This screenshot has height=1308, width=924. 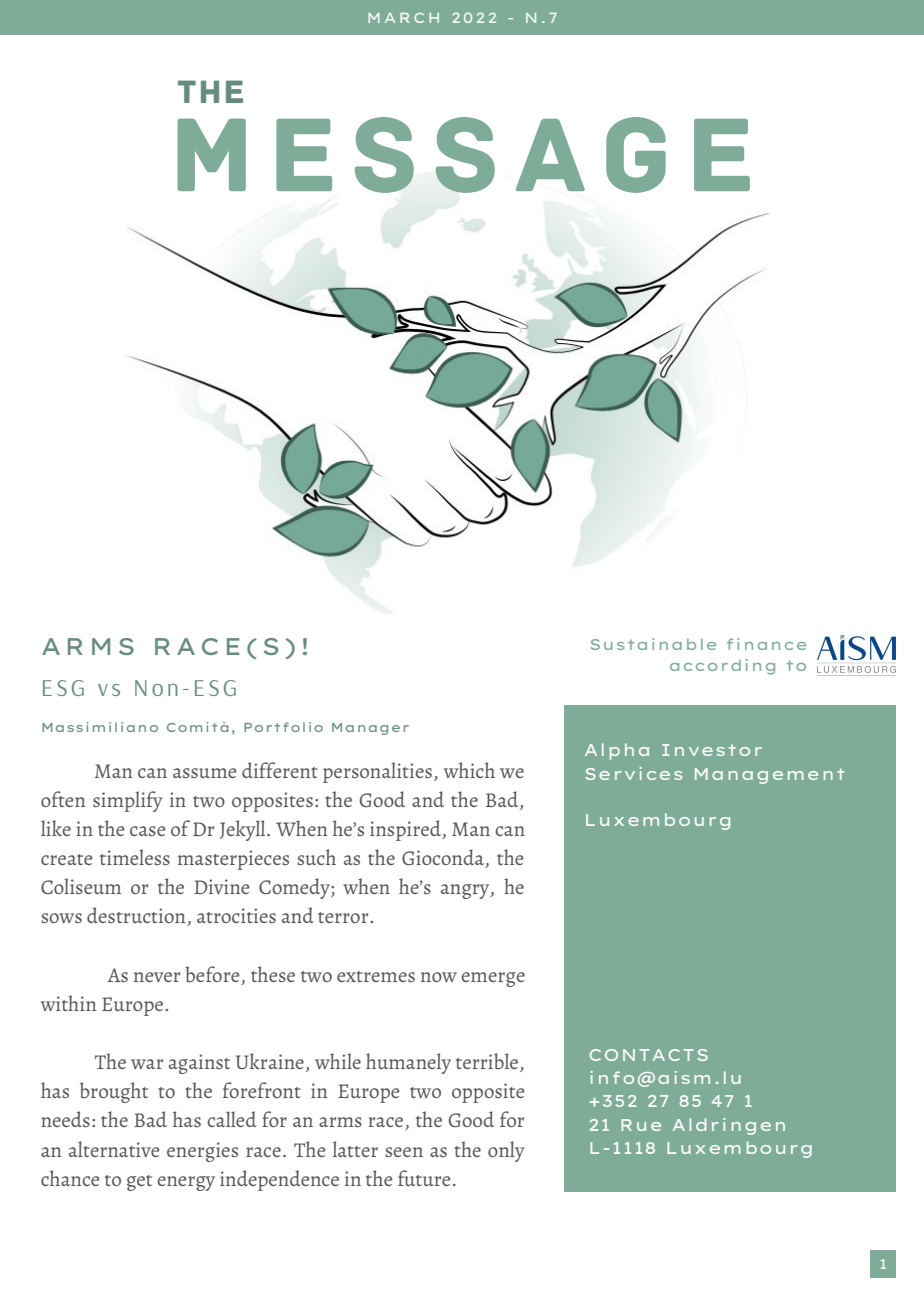 I want to click on Manager, so click(x=370, y=729).
